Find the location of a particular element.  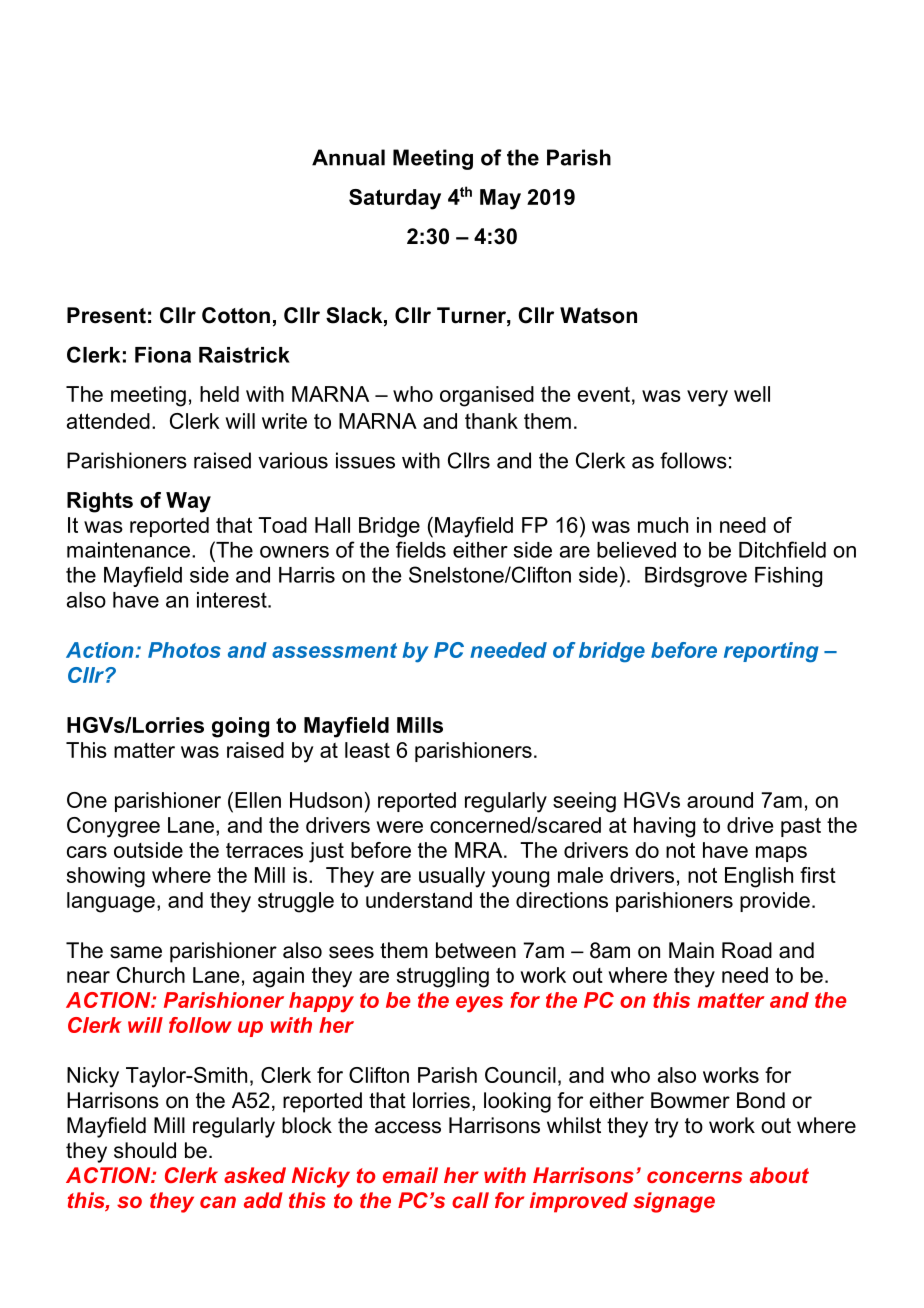

maps is located at coordinates (781, 854).
